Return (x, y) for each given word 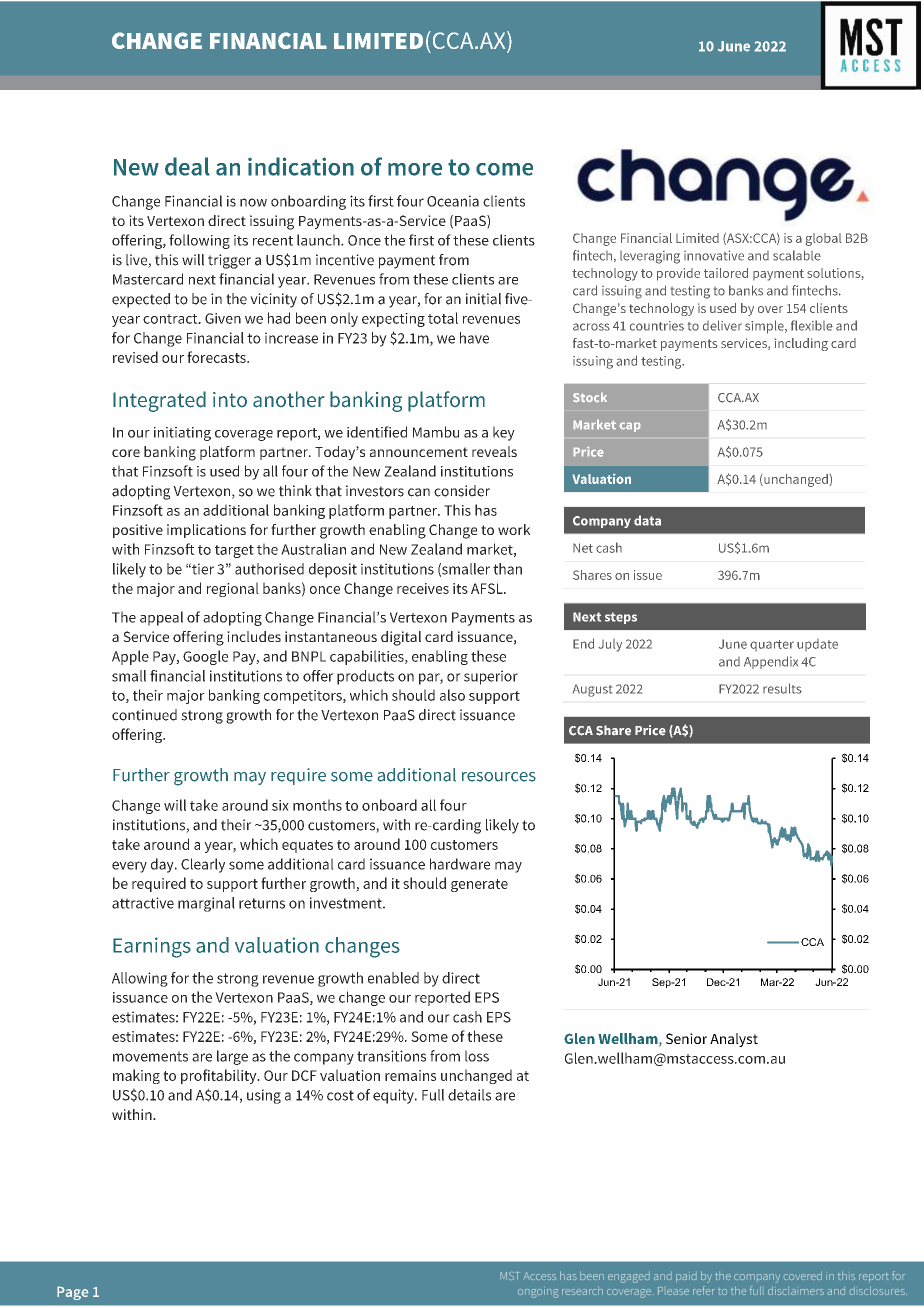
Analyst (734, 1040)
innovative (714, 255)
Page (73, 1293)
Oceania (453, 201)
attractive (143, 903)
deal (187, 166)
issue (648, 575)
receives (423, 588)
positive (138, 531)
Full (433, 1095)
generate (479, 885)
